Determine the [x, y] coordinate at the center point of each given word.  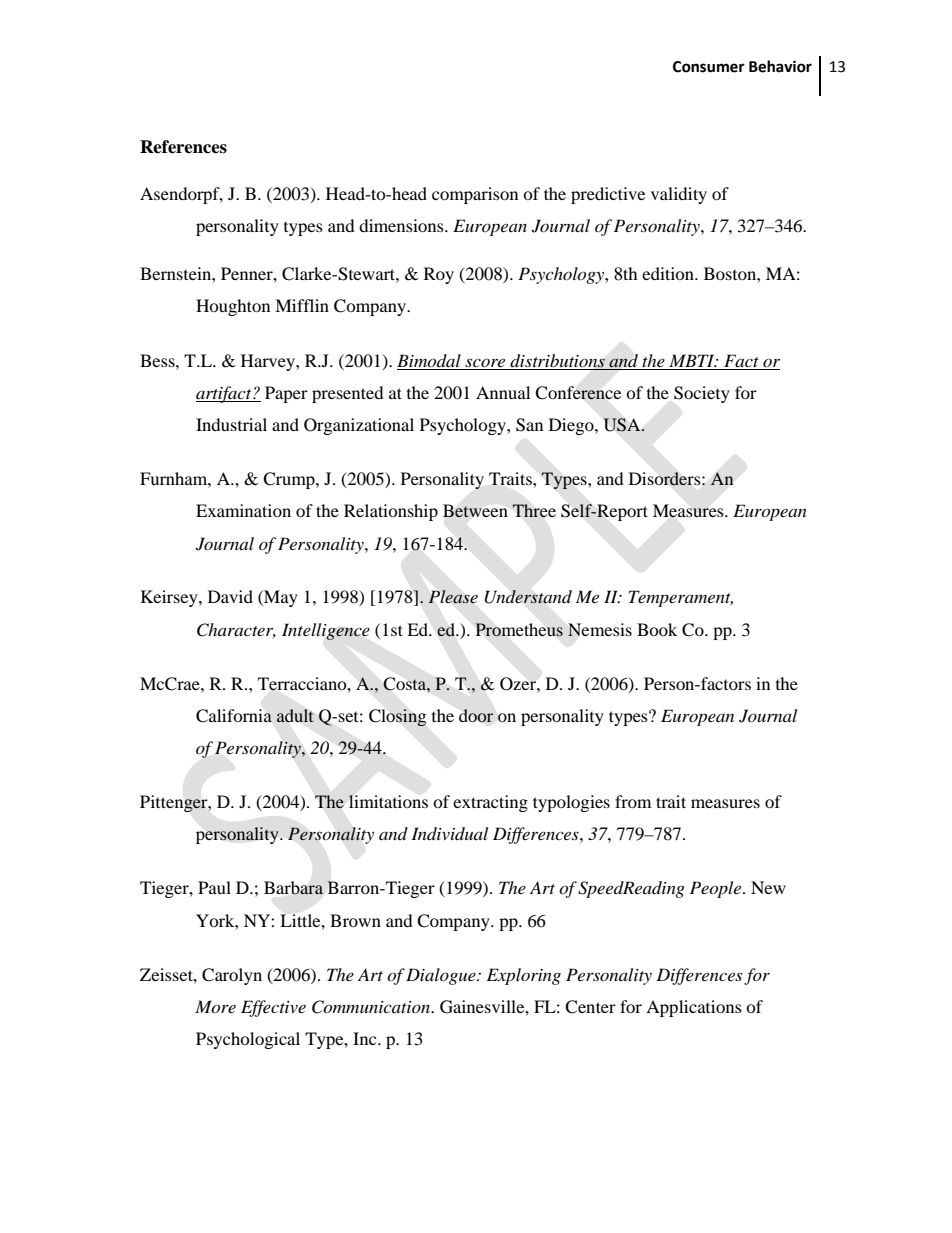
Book [657, 629]
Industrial [231, 424]
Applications [694, 1008]
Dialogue [442, 976]
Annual [503, 392]
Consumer [709, 67]
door [476, 715]
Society [702, 394]
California [234, 716]
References [183, 147]
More [215, 1006]
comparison [475, 195]
